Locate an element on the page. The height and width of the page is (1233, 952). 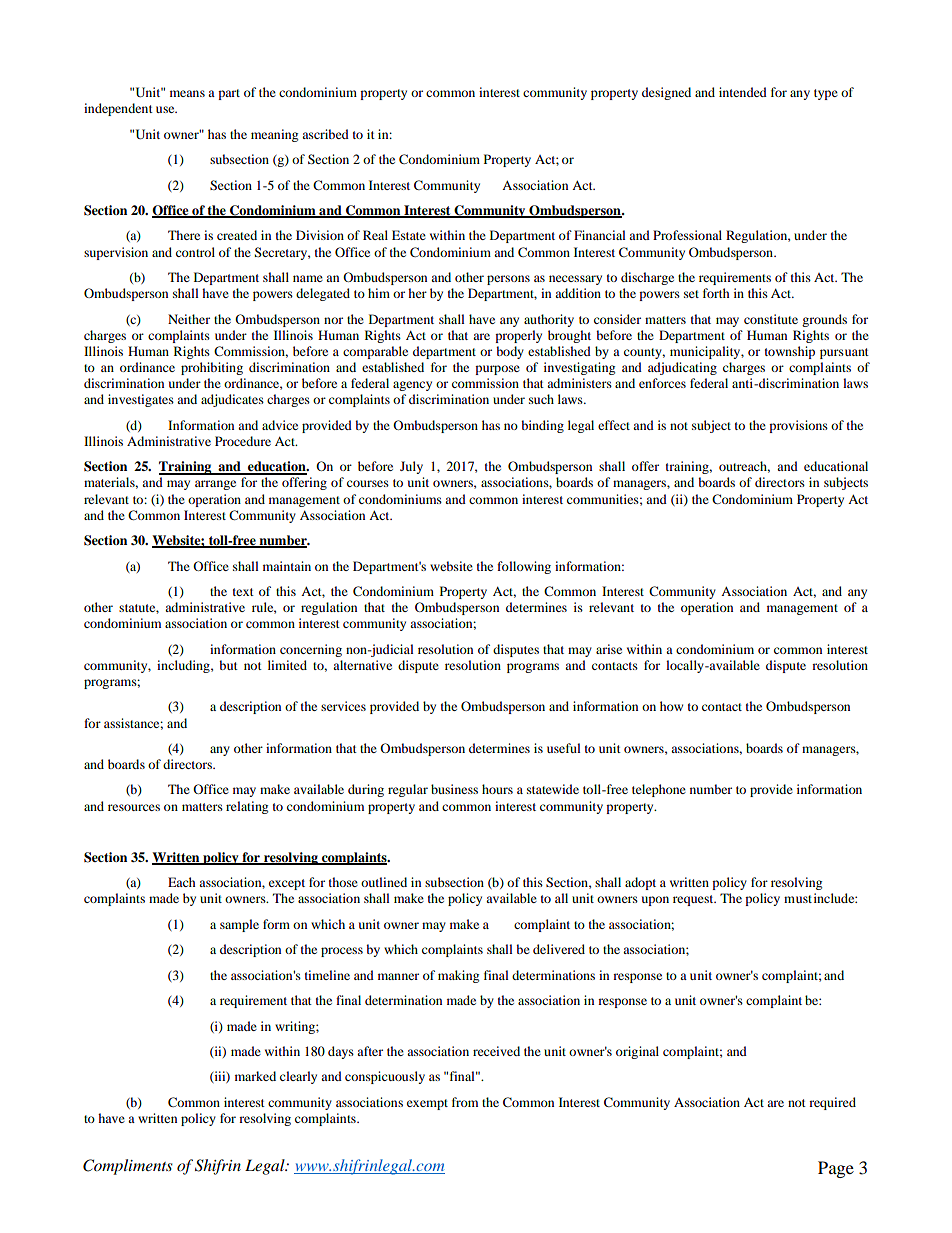
Compliments is located at coordinates (128, 1167).
